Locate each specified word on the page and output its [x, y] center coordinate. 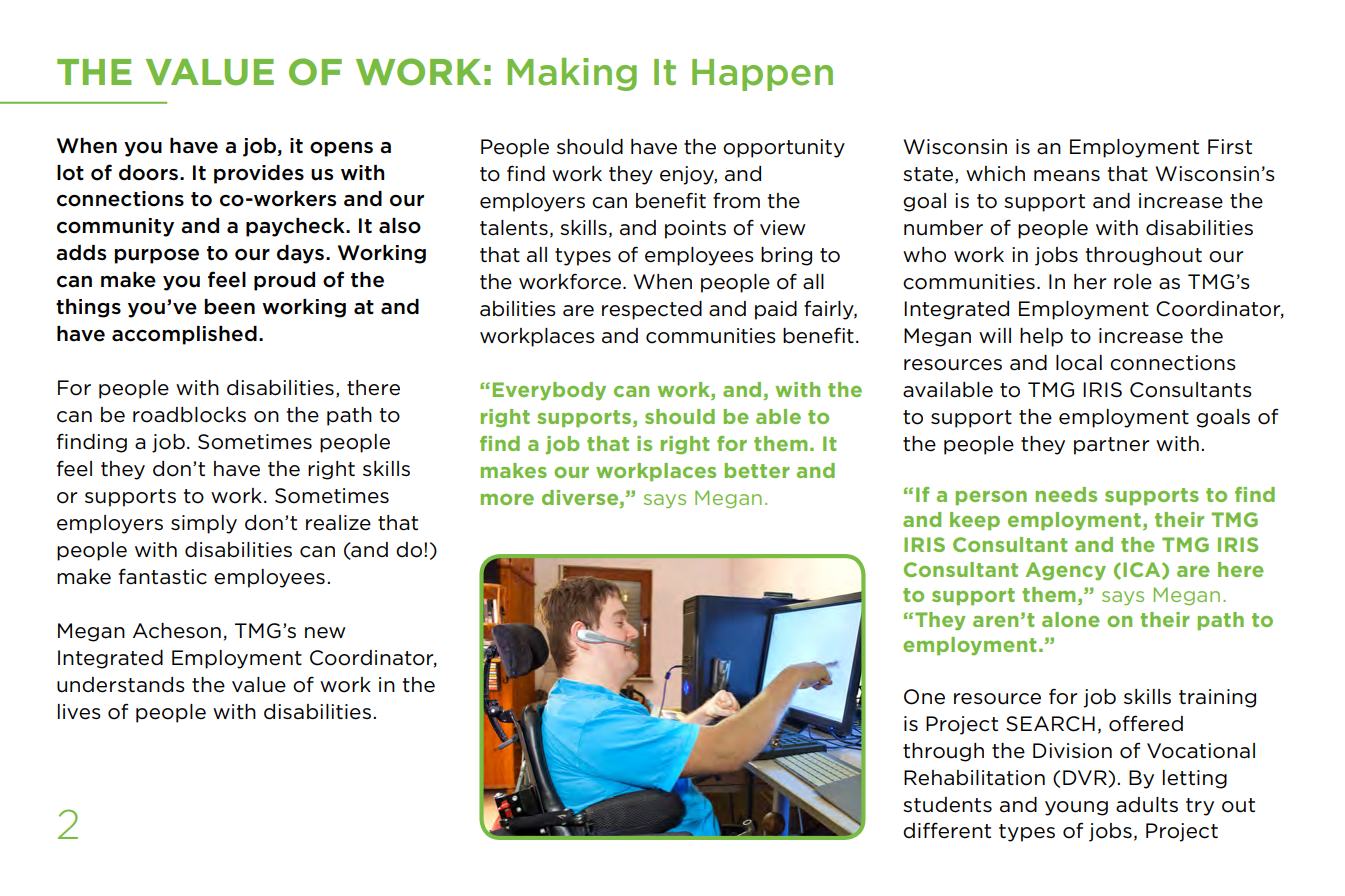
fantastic [163, 576]
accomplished [184, 335]
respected [652, 310]
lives [79, 712]
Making [572, 74]
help [1041, 337]
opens [341, 149]
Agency [1065, 571]
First [1230, 146]
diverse [581, 497]
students [947, 805]
